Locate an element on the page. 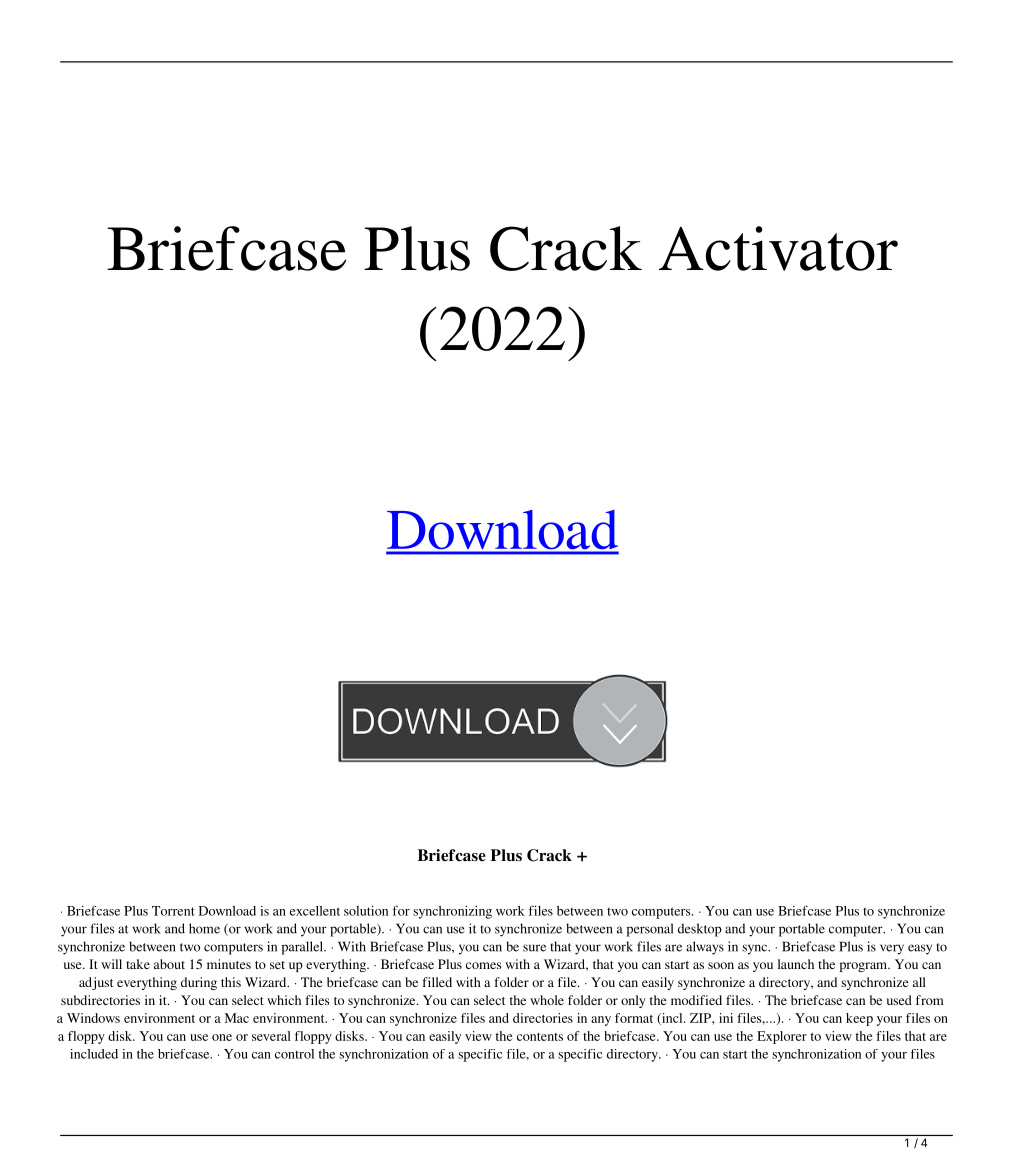  solution is located at coordinates (366, 911).
